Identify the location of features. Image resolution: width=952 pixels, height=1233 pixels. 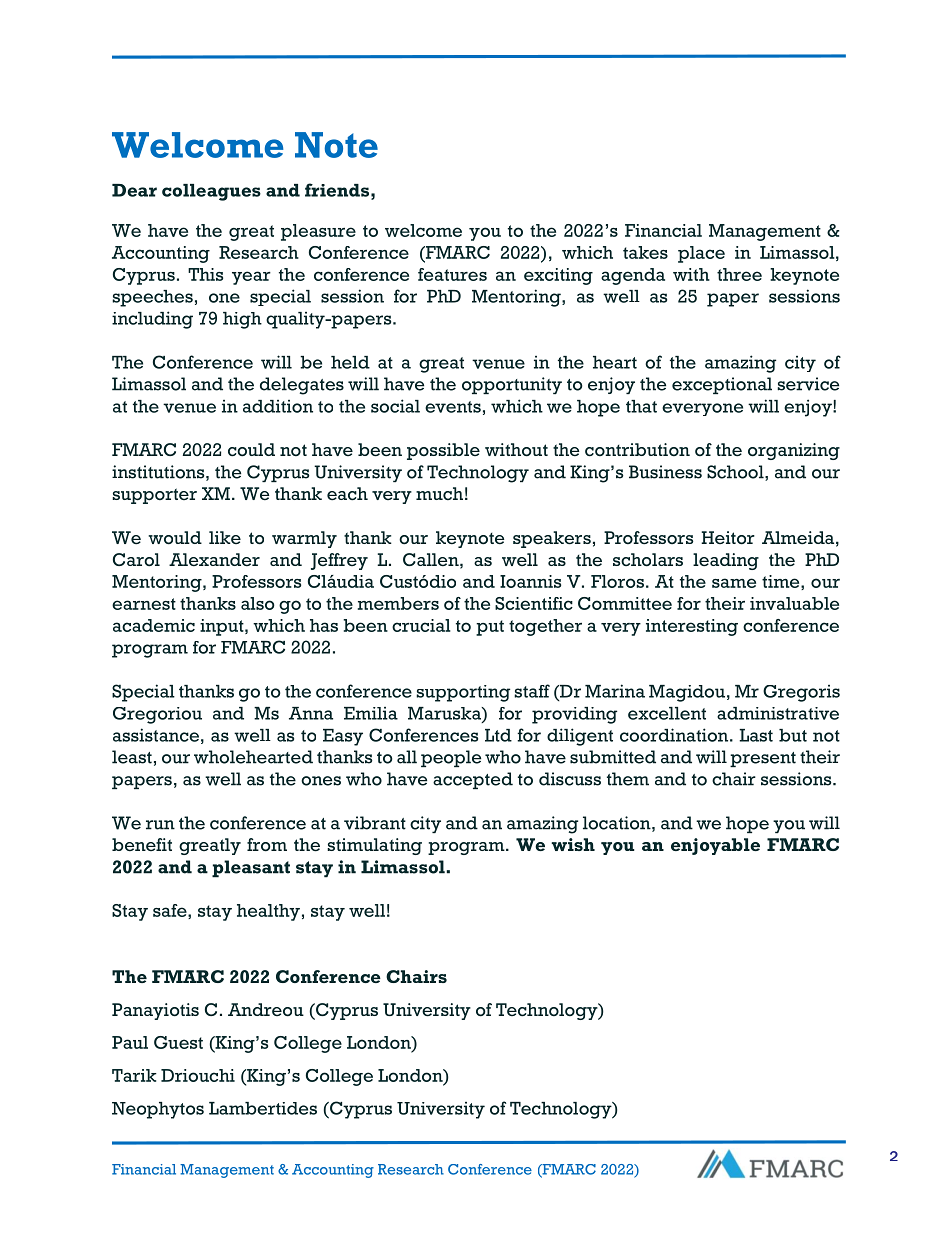
(452, 274).
